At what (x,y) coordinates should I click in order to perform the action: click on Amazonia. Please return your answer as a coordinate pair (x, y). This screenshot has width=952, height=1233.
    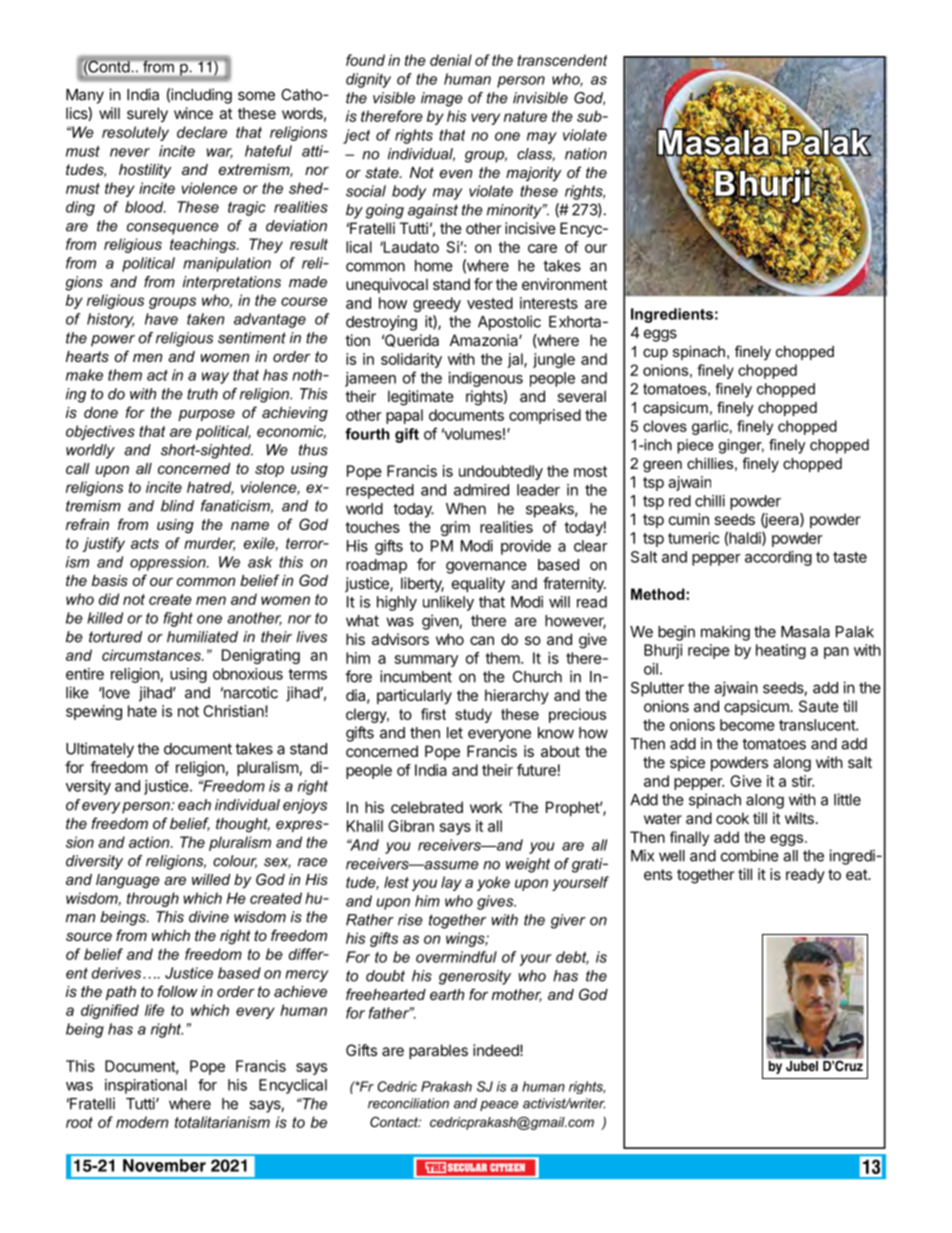
    Looking at the image, I should click on (485, 340).
